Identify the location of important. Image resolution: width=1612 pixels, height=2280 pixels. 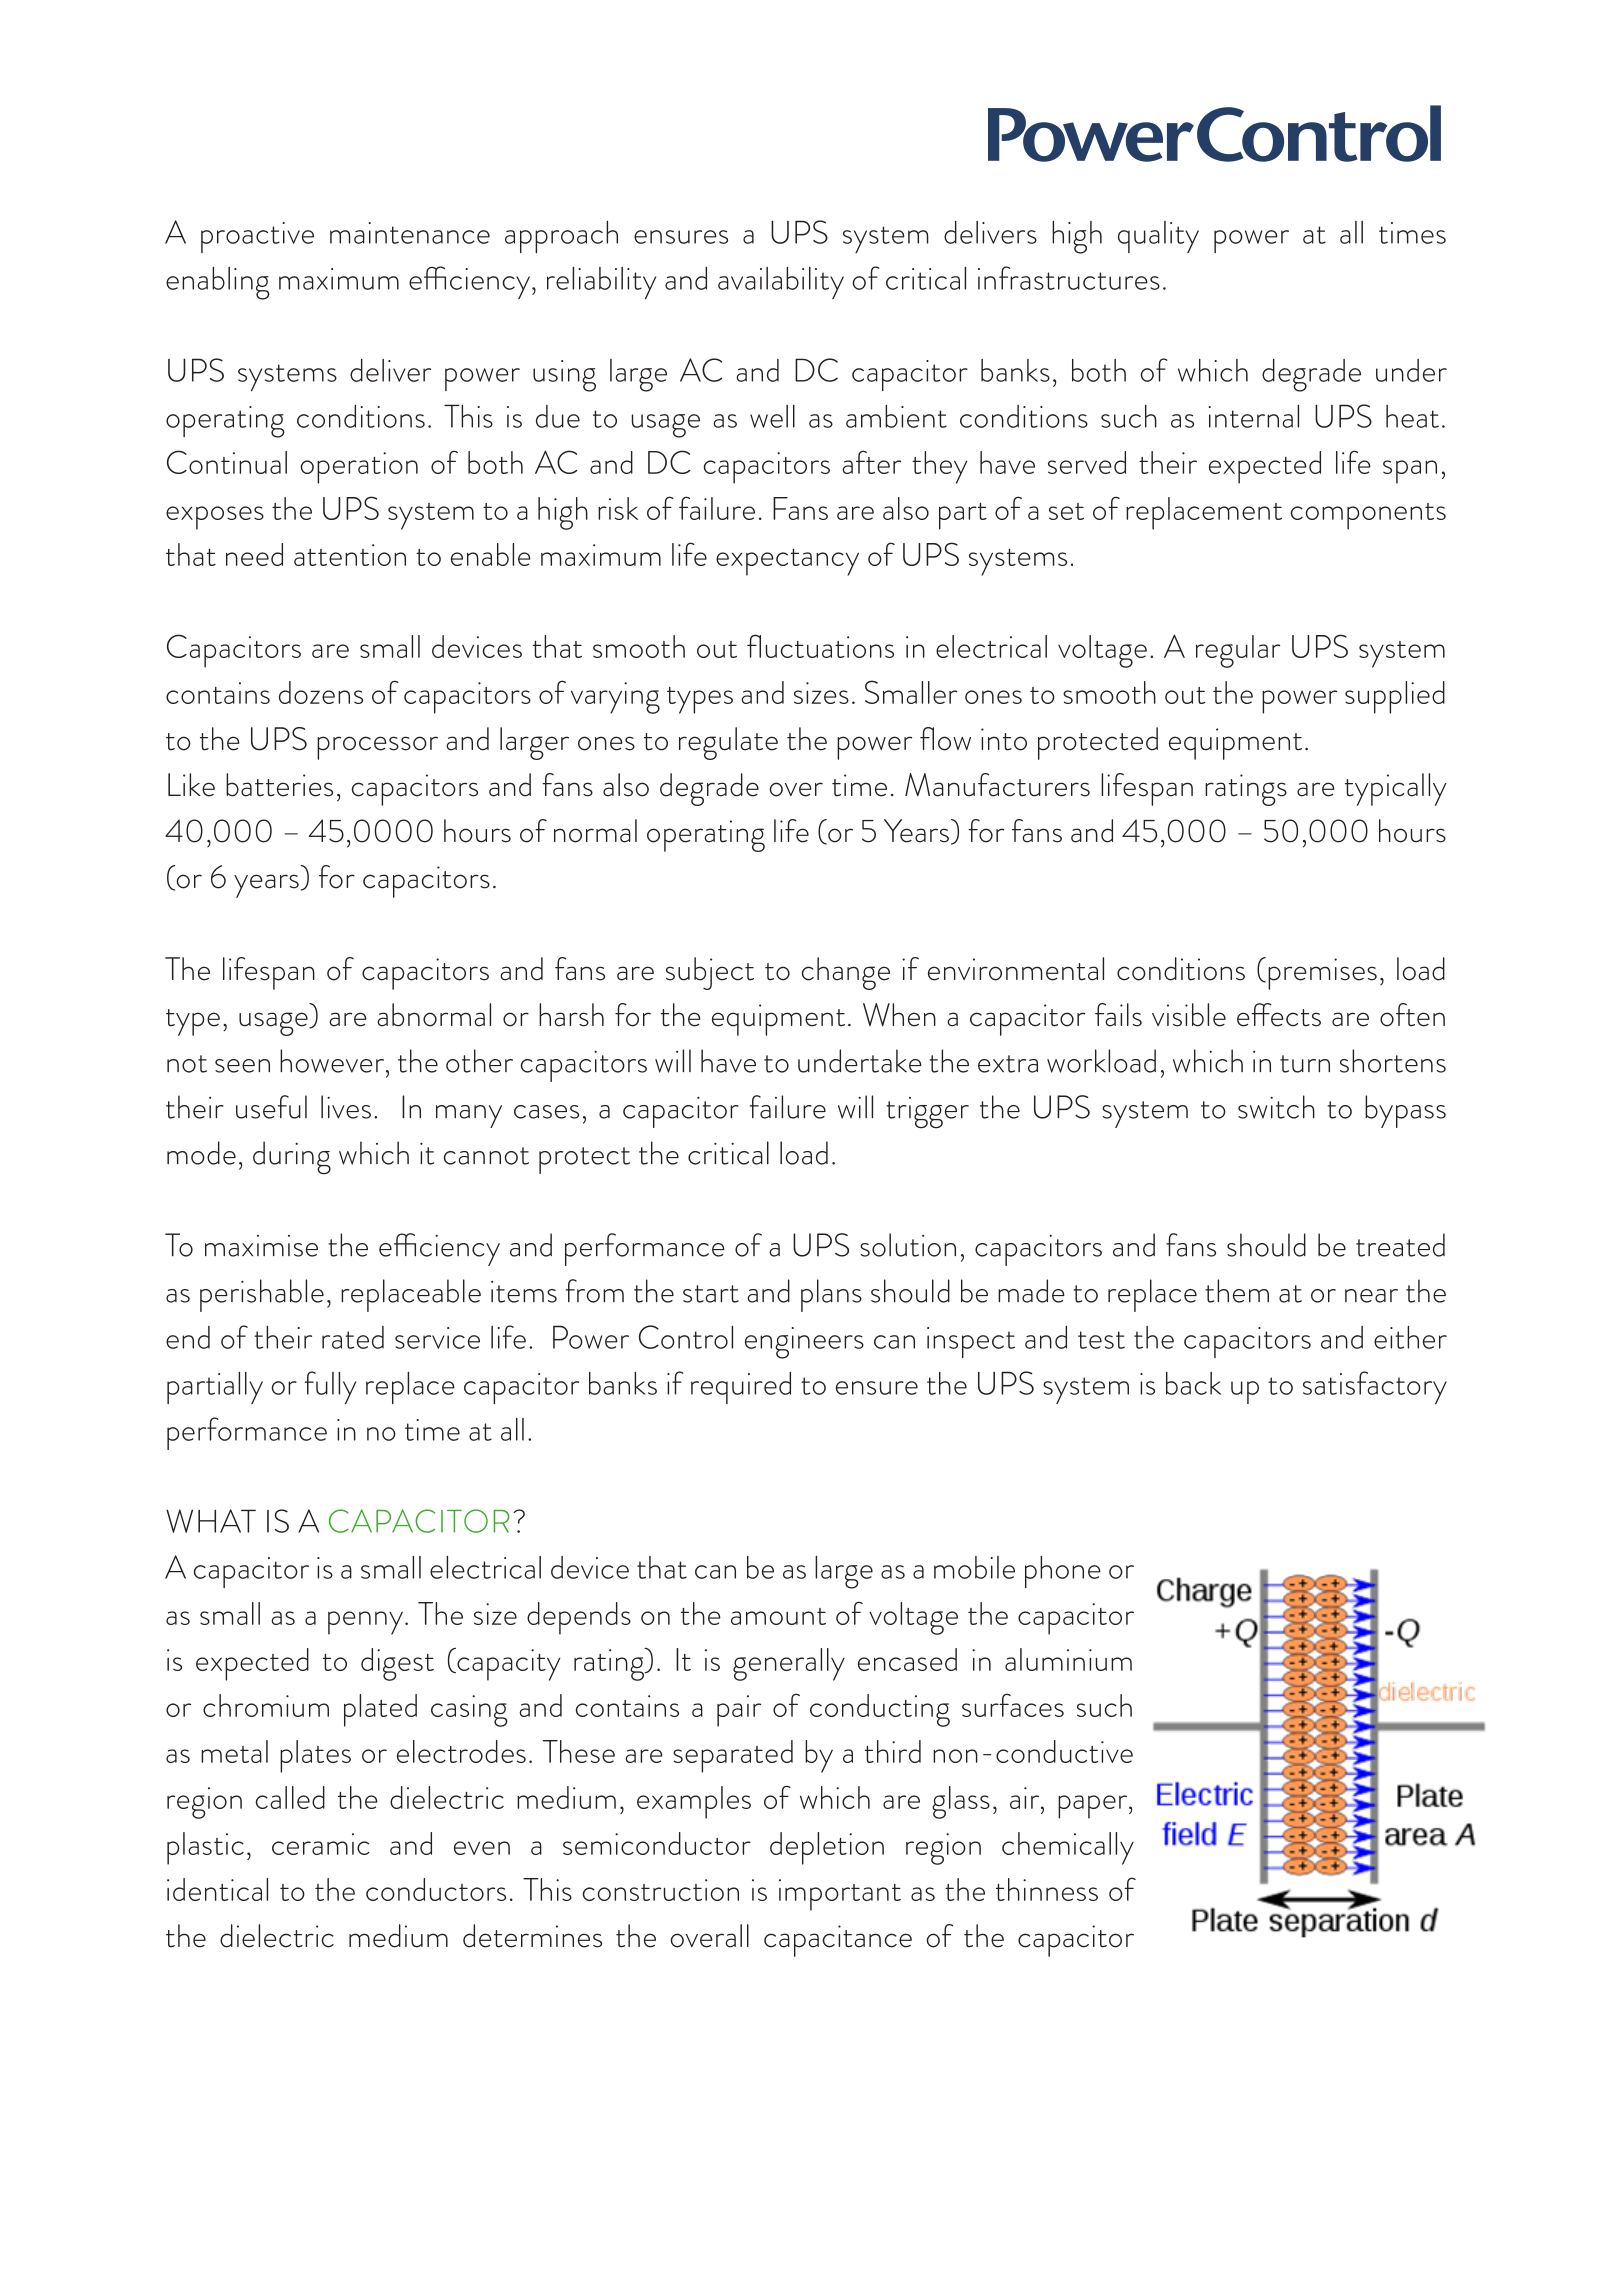
(840, 1895).
